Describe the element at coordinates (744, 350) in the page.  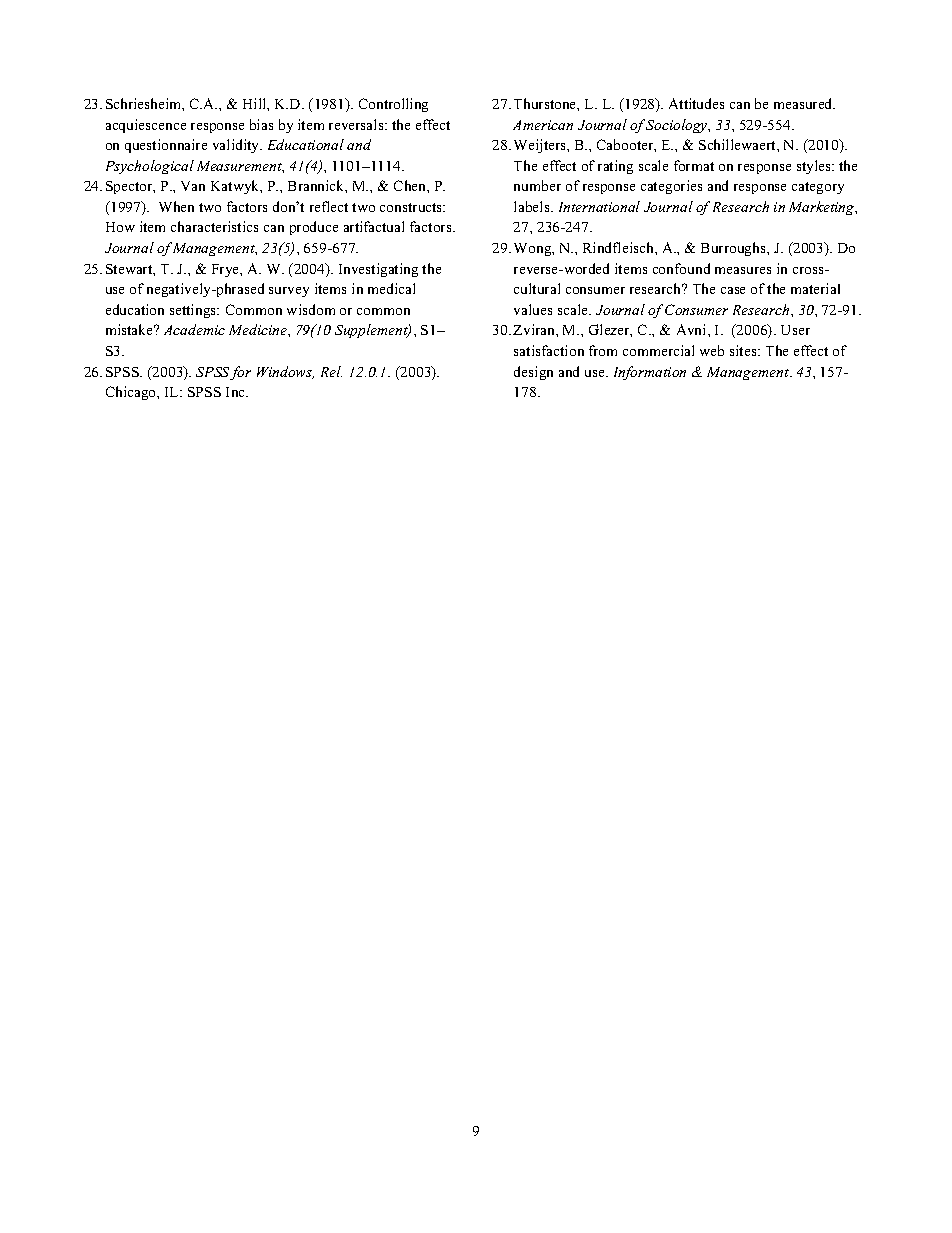
I see `sites` at that location.
